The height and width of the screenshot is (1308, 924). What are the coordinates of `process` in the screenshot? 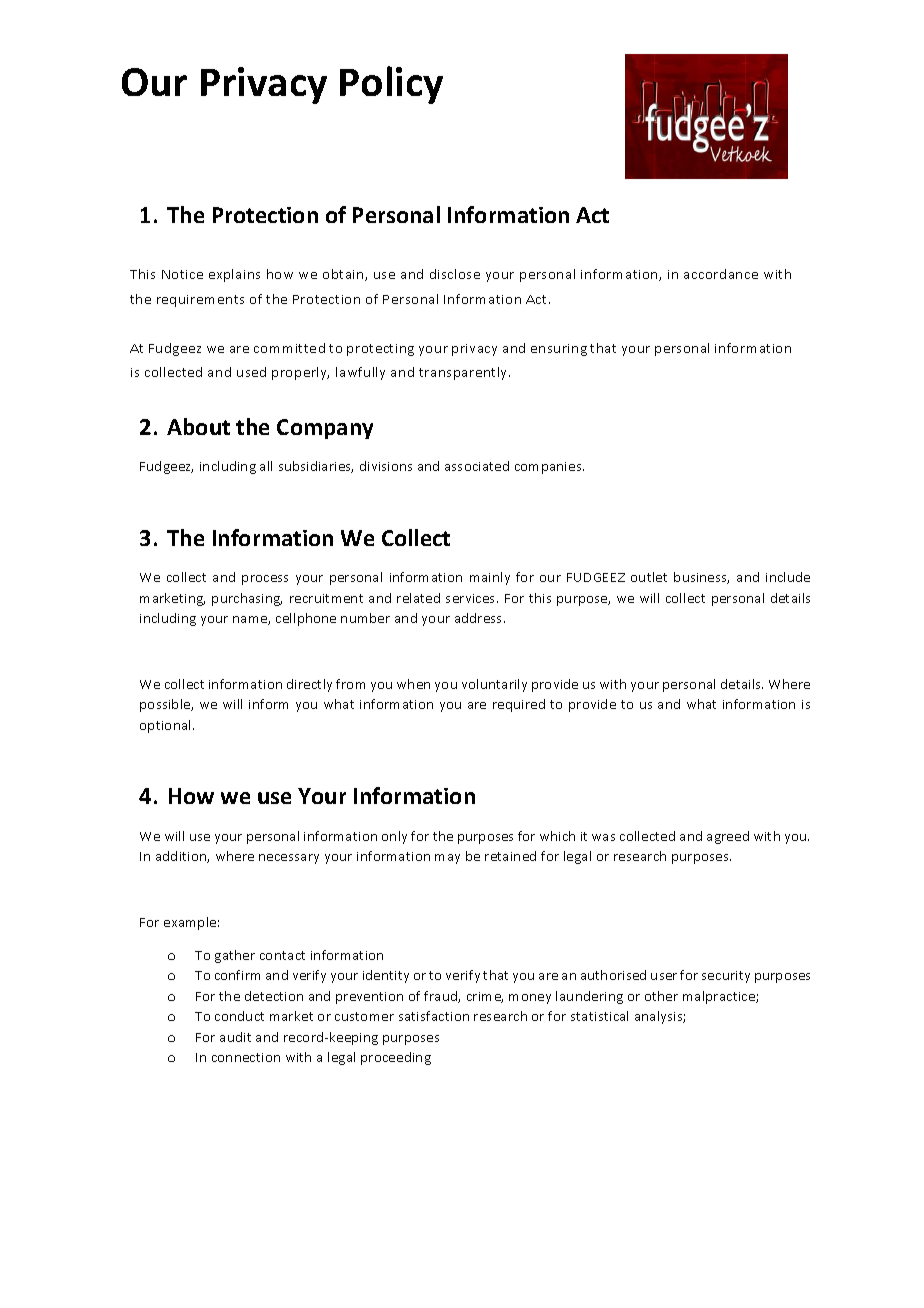 It's located at (265, 580).
